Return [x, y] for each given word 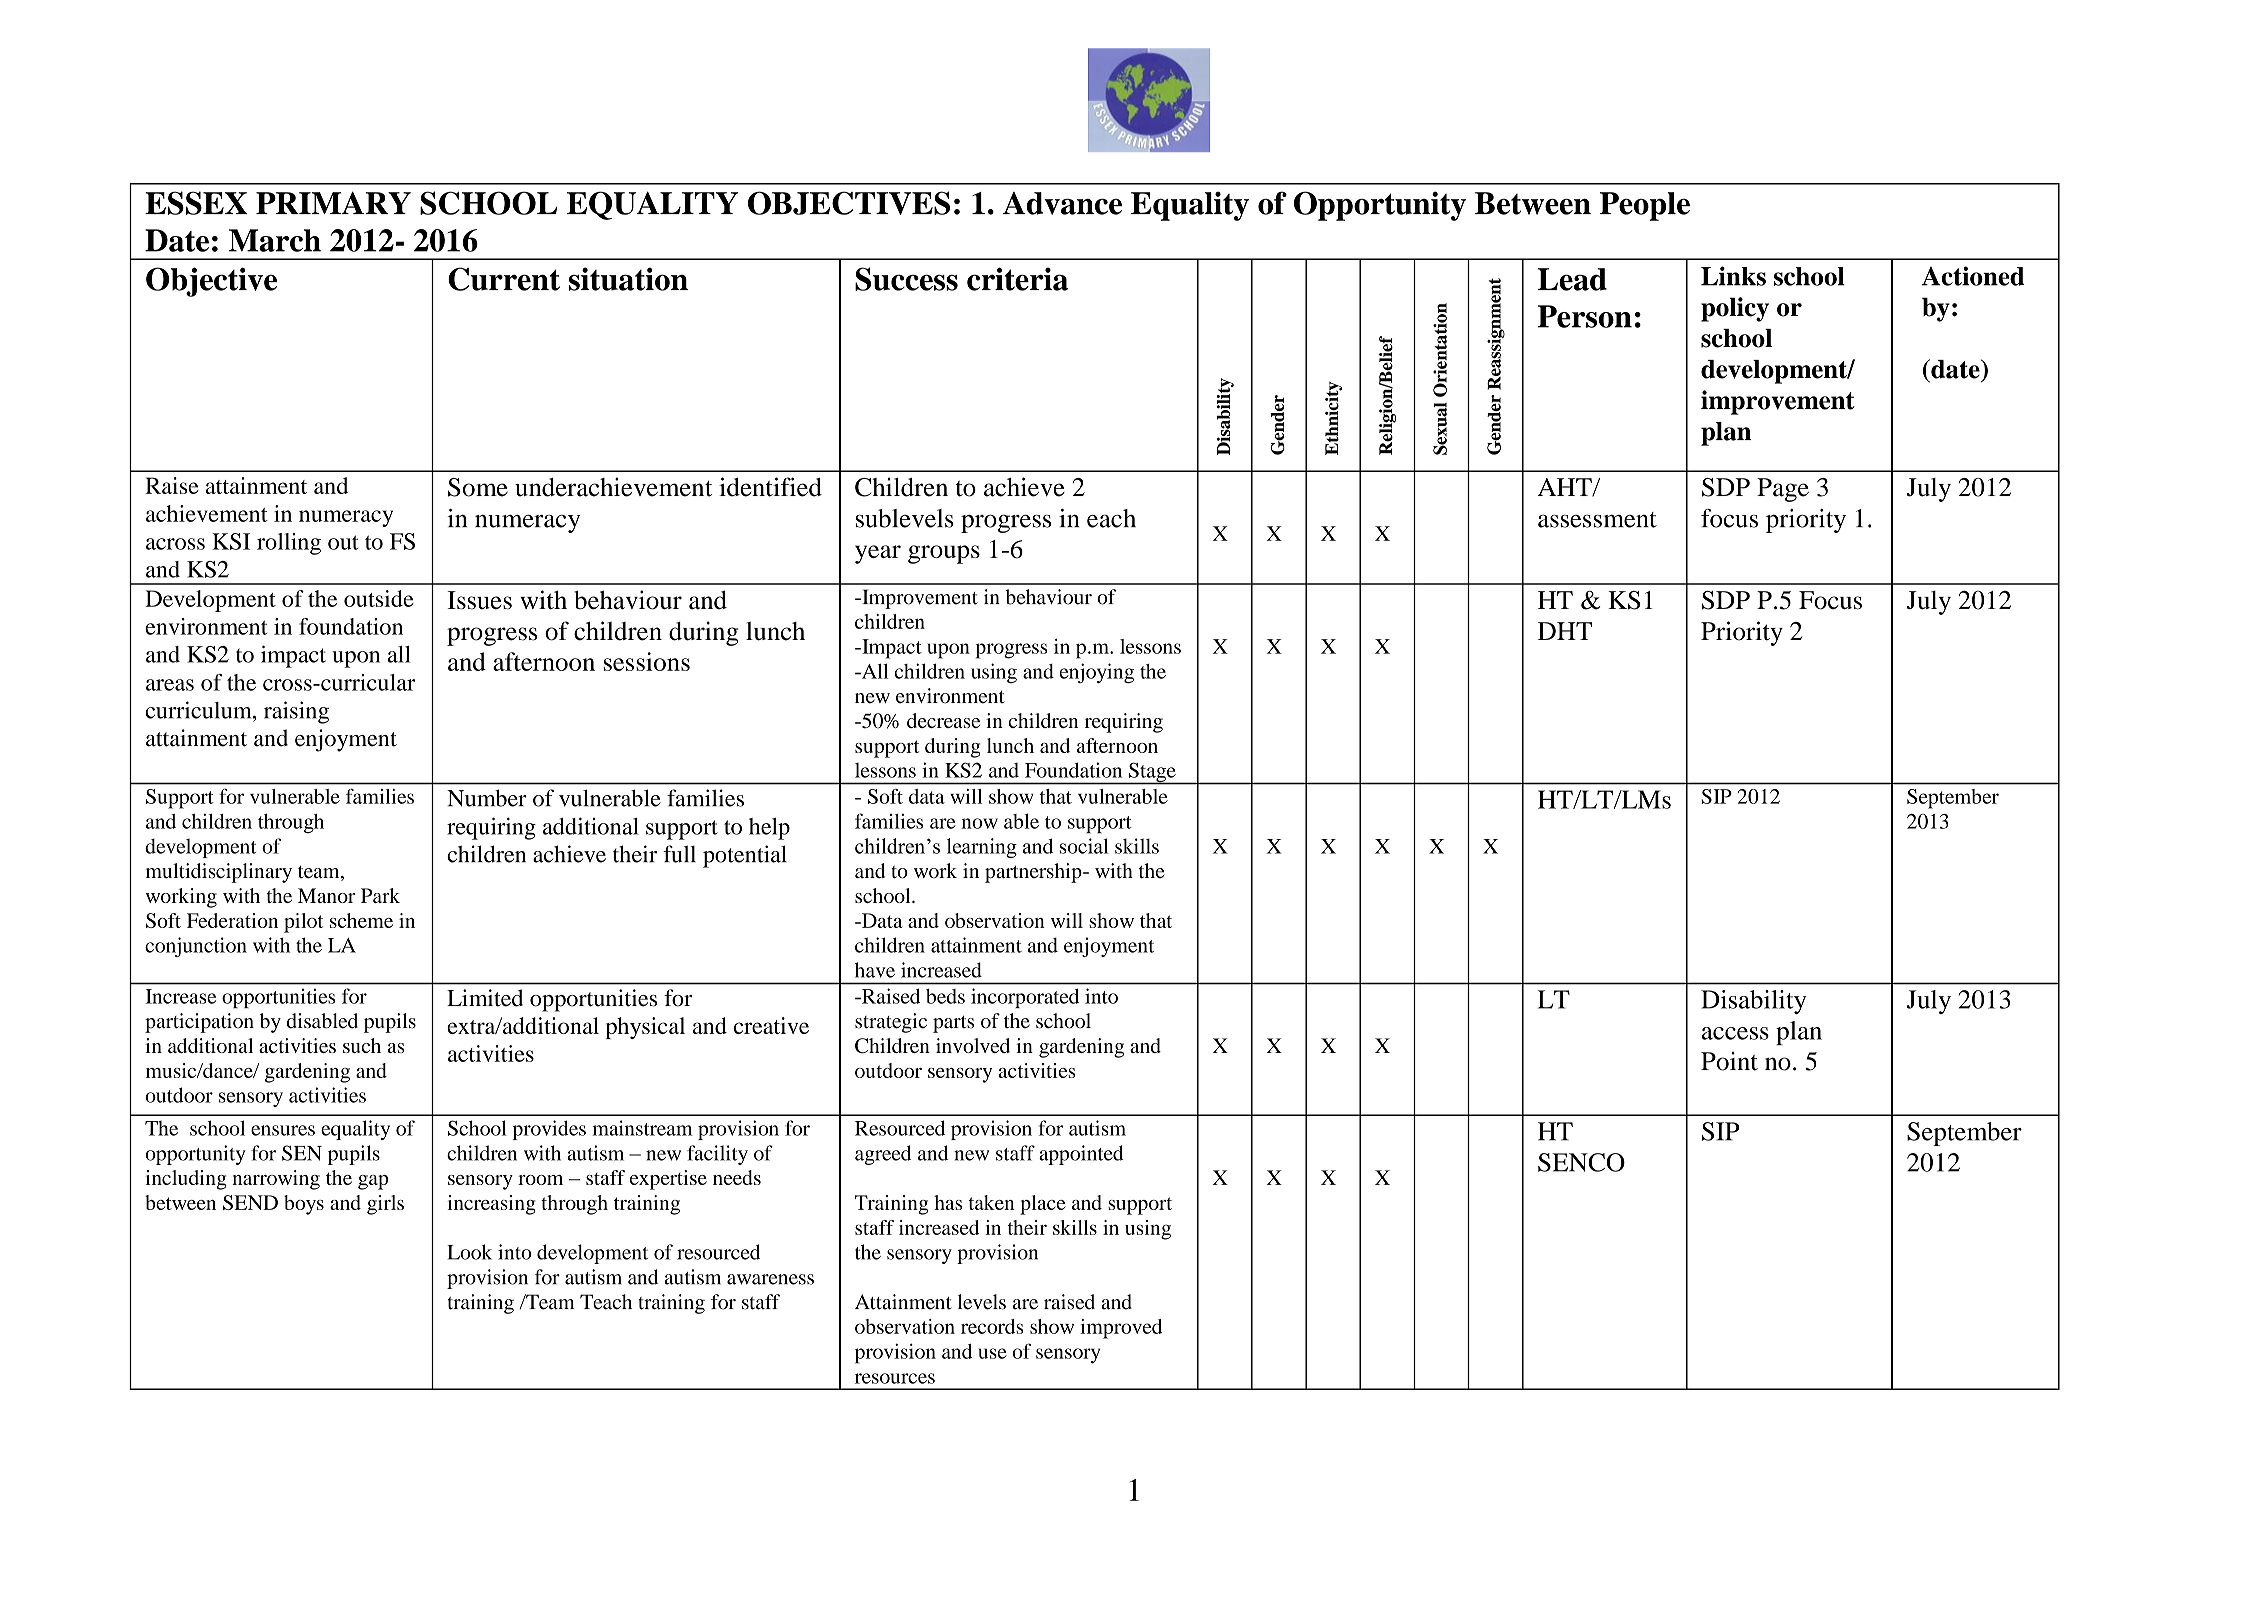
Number [487, 798]
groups [944, 554]
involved [973, 1045]
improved [1121, 1329]
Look [469, 1252]
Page [1783, 490]
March [275, 240]
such [362, 1045]
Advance [1062, 203]
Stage [1152, 773]
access [1735, 1033]
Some [478, 487]
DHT [1565, 631]
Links [1733, 276]
